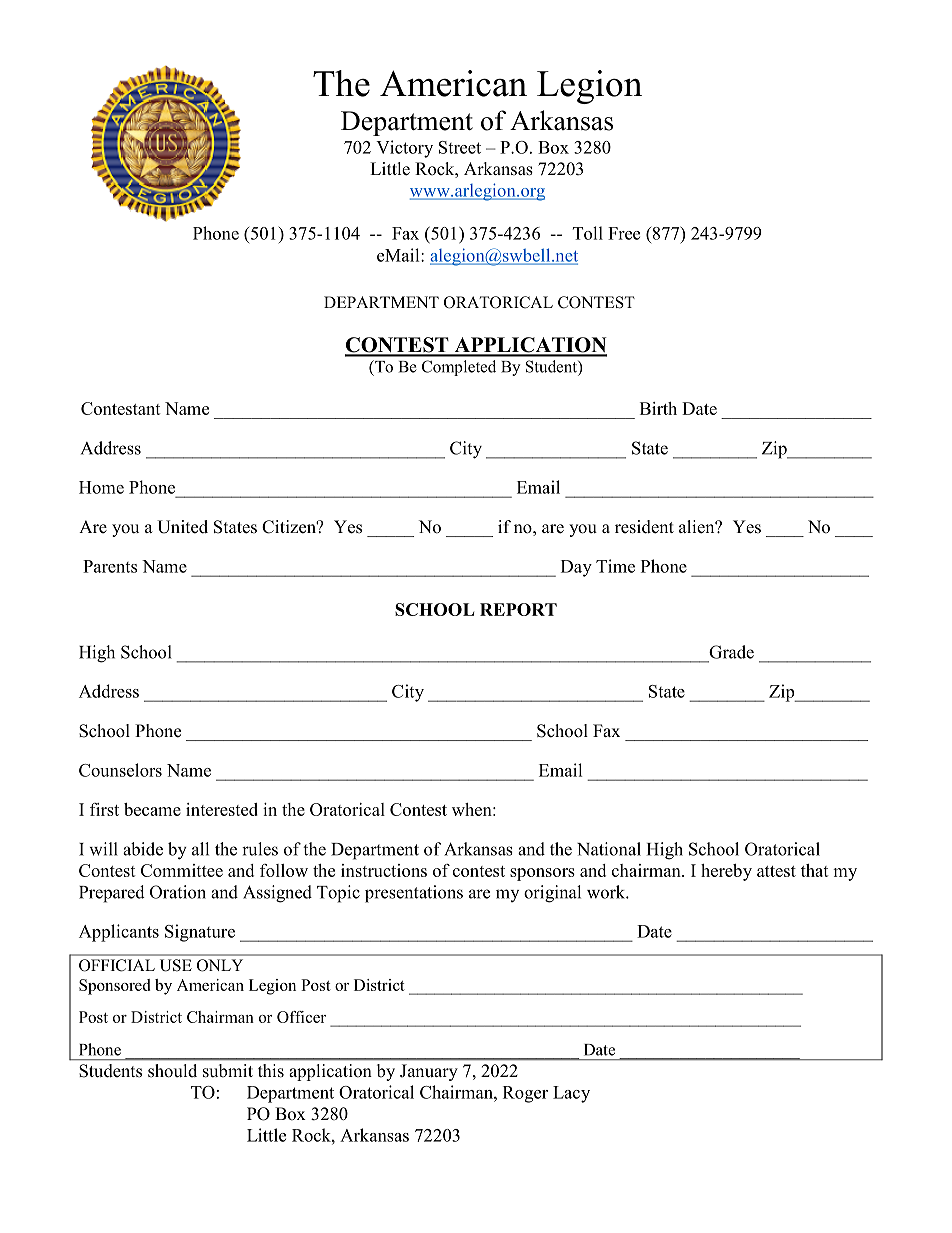 The width and height of the page is (952, 1233). What do you see at coordinates (404, 149) in the page?
I see `Victory` at bounding box center [404, 149].
